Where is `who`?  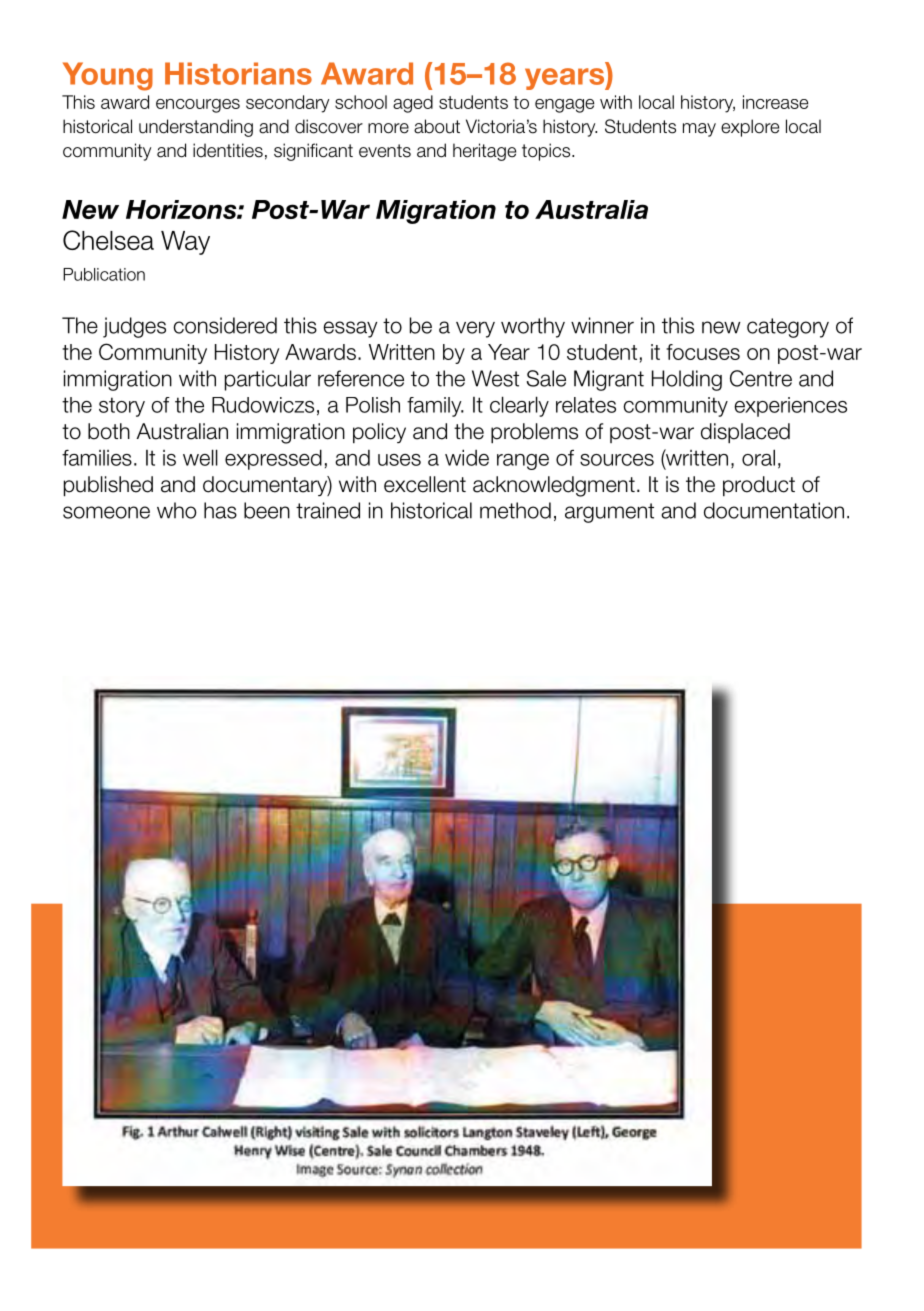
who is located at coordinates (177, 510).
